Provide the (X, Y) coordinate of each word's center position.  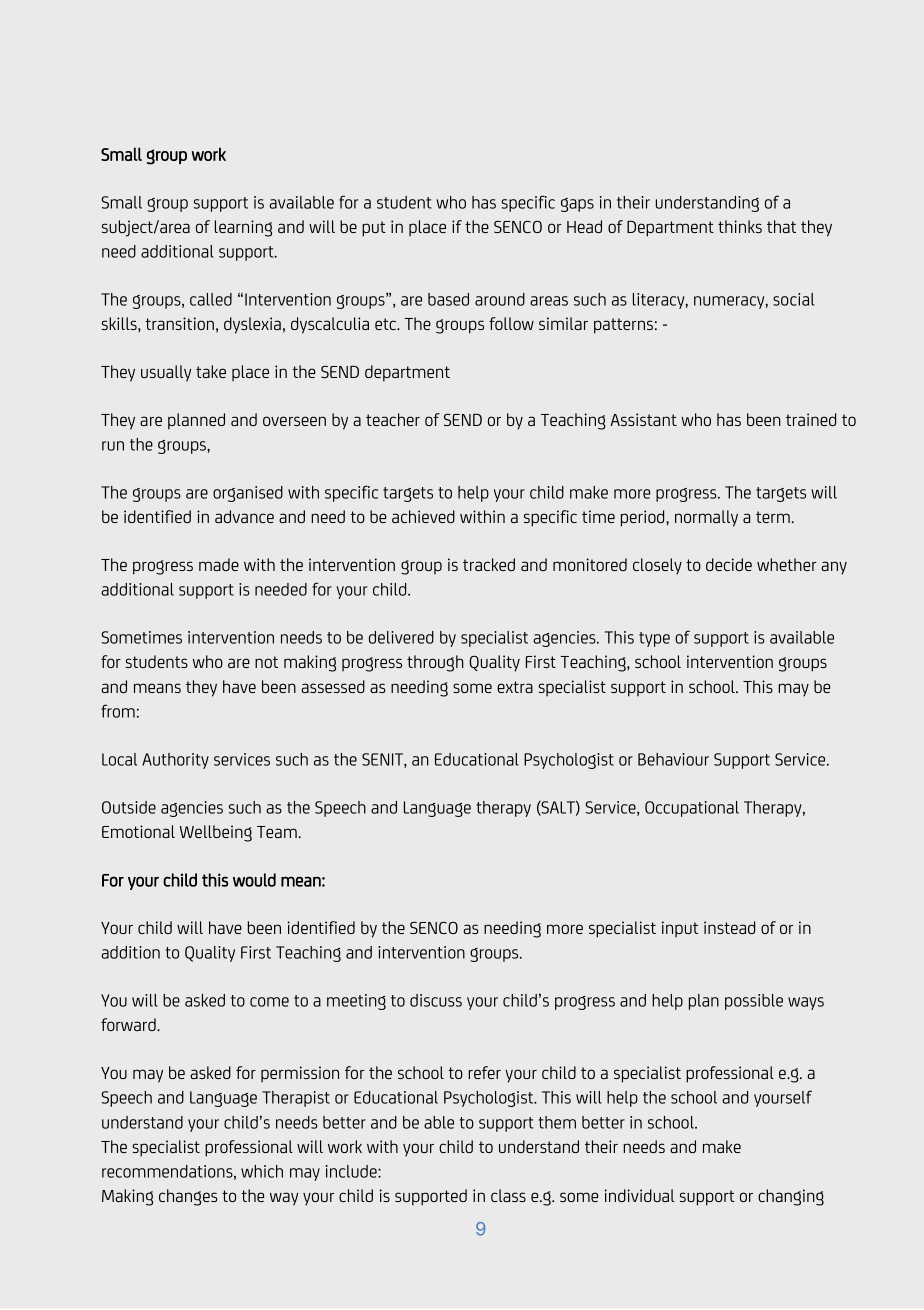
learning (243, 228)
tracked (489, 564)
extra (515, 687)
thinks (740, 226)
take (211, 371)
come (269, 1002)
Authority (175, 761)
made (219, 564)
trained (811, 419)
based (448, 299)
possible (754, 1002)
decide (729, 564)
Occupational (692, 809)
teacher (393, 419)
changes (188, 1197)
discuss (436, 1000)
